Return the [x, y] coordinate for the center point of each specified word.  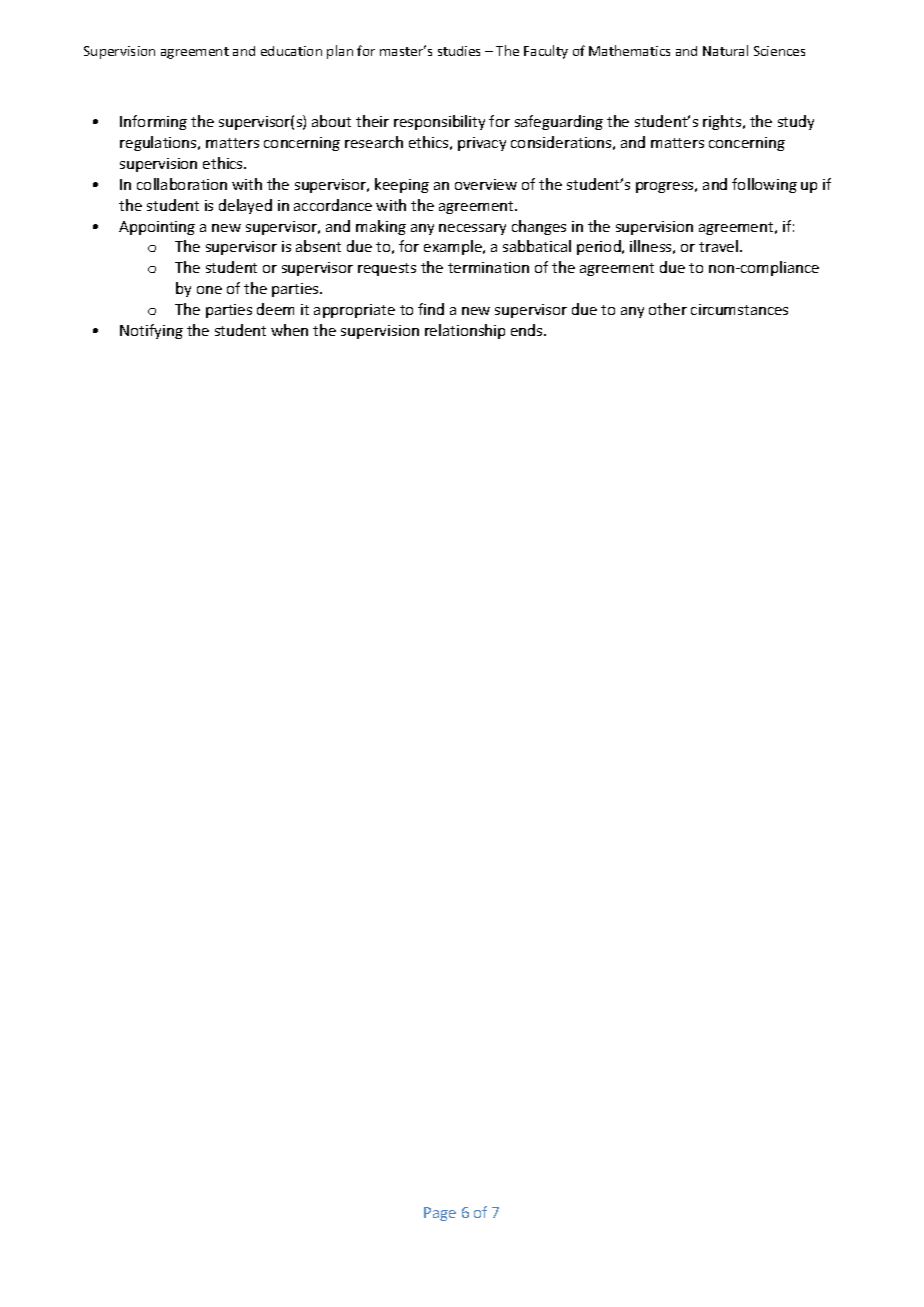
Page [440, 1214]
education [291, 51]
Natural [725, 50]
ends [528, 330]
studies [459, 51]
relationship [465, 331]
